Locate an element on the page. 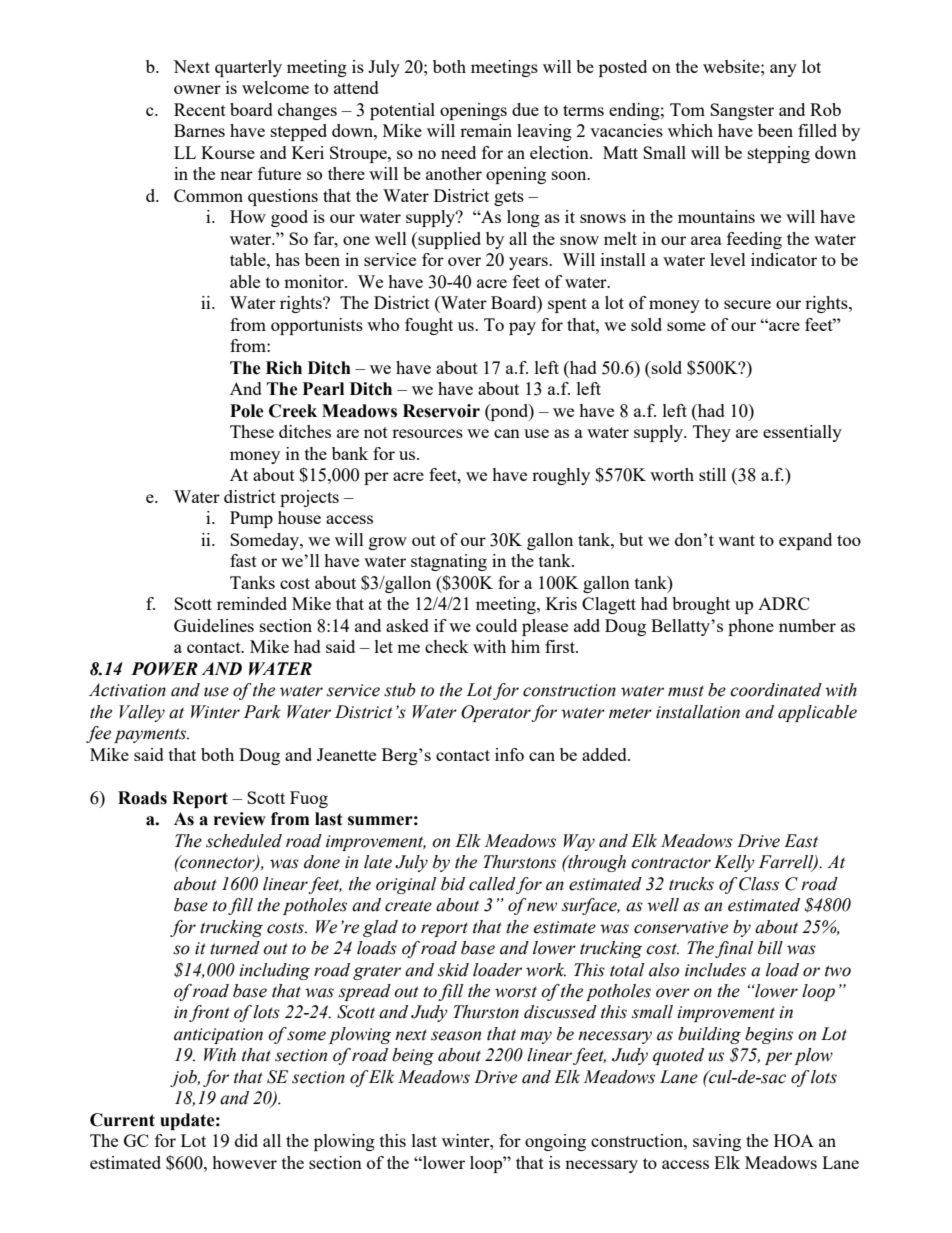  HOA is located at coordinates (794, 1140).
